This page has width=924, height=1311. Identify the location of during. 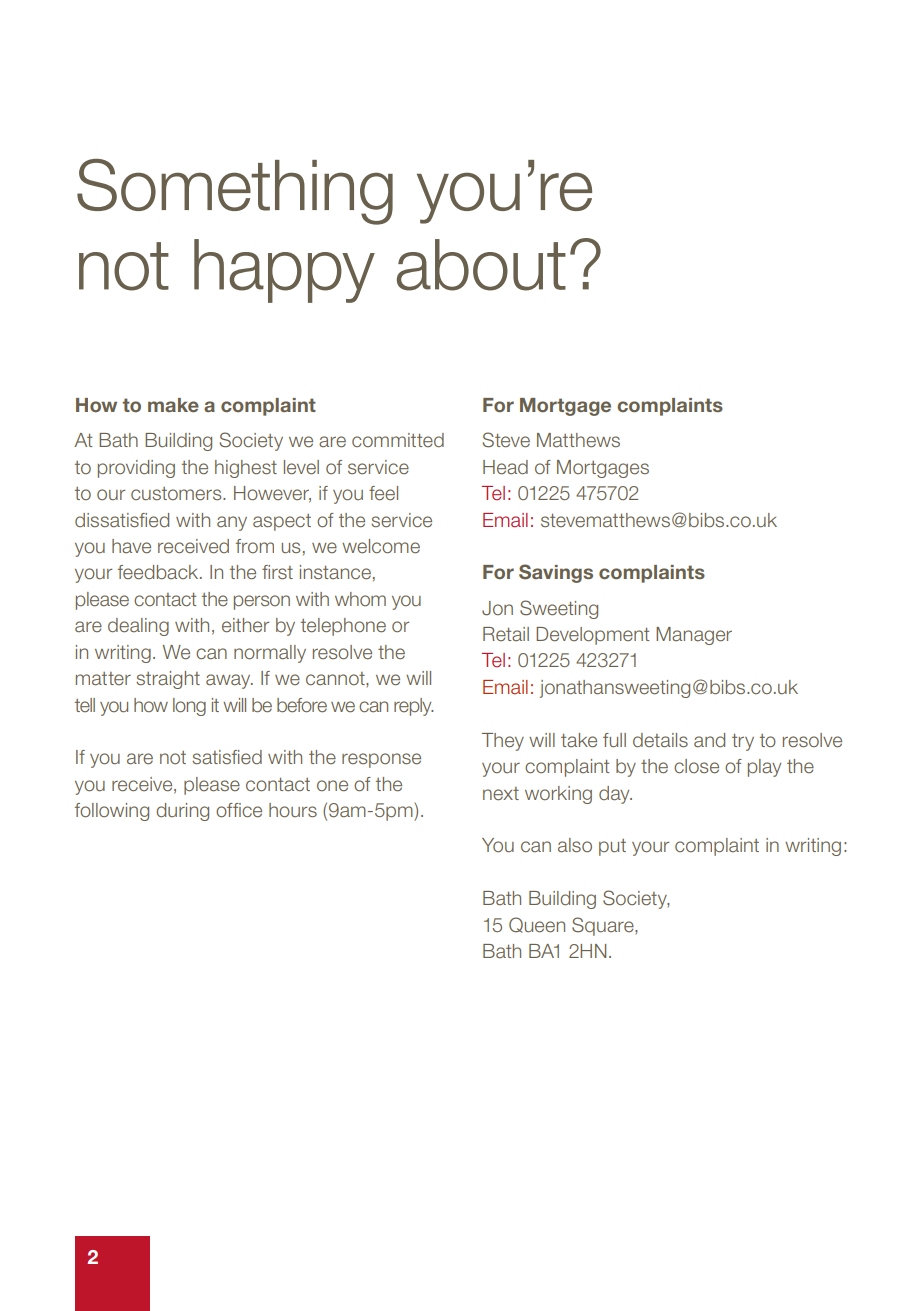
(182, 812).
